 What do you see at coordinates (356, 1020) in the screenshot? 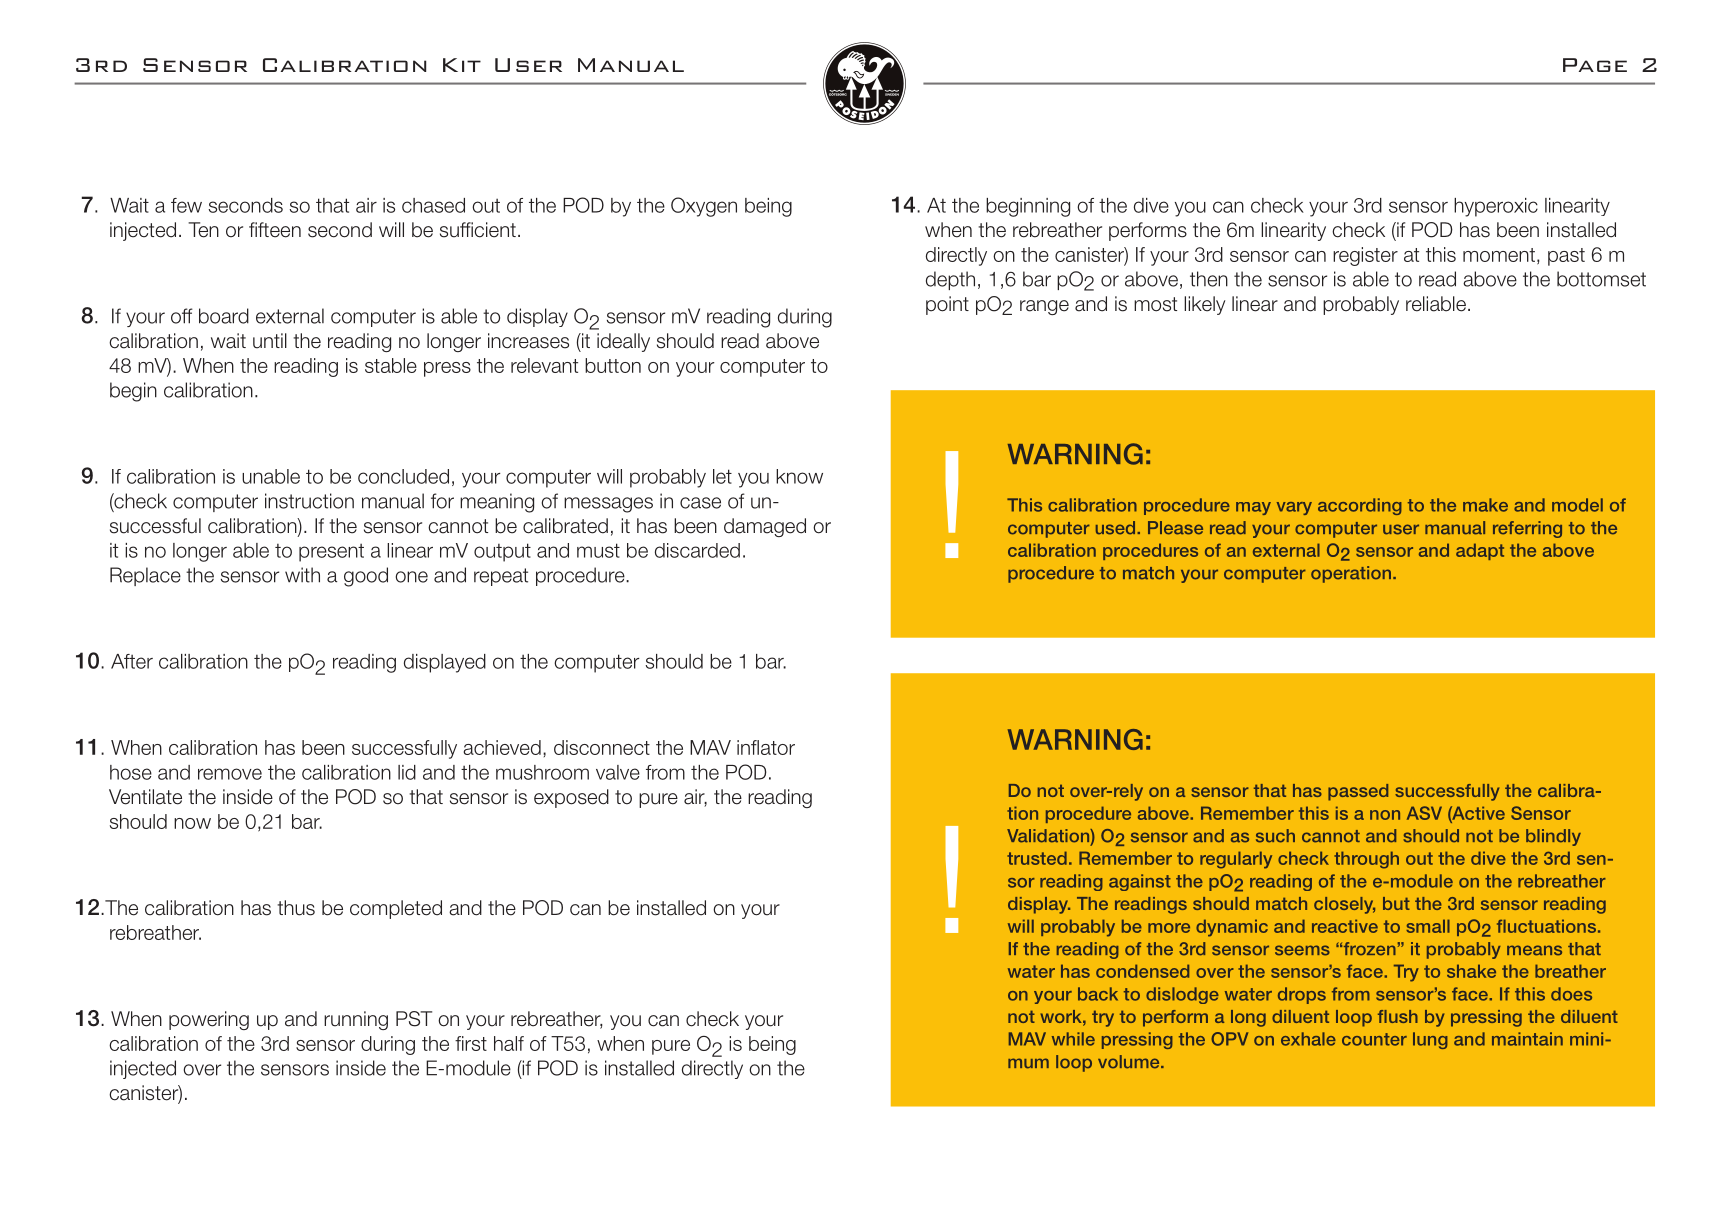
I see `running` at bounding box center [356, 1020].
